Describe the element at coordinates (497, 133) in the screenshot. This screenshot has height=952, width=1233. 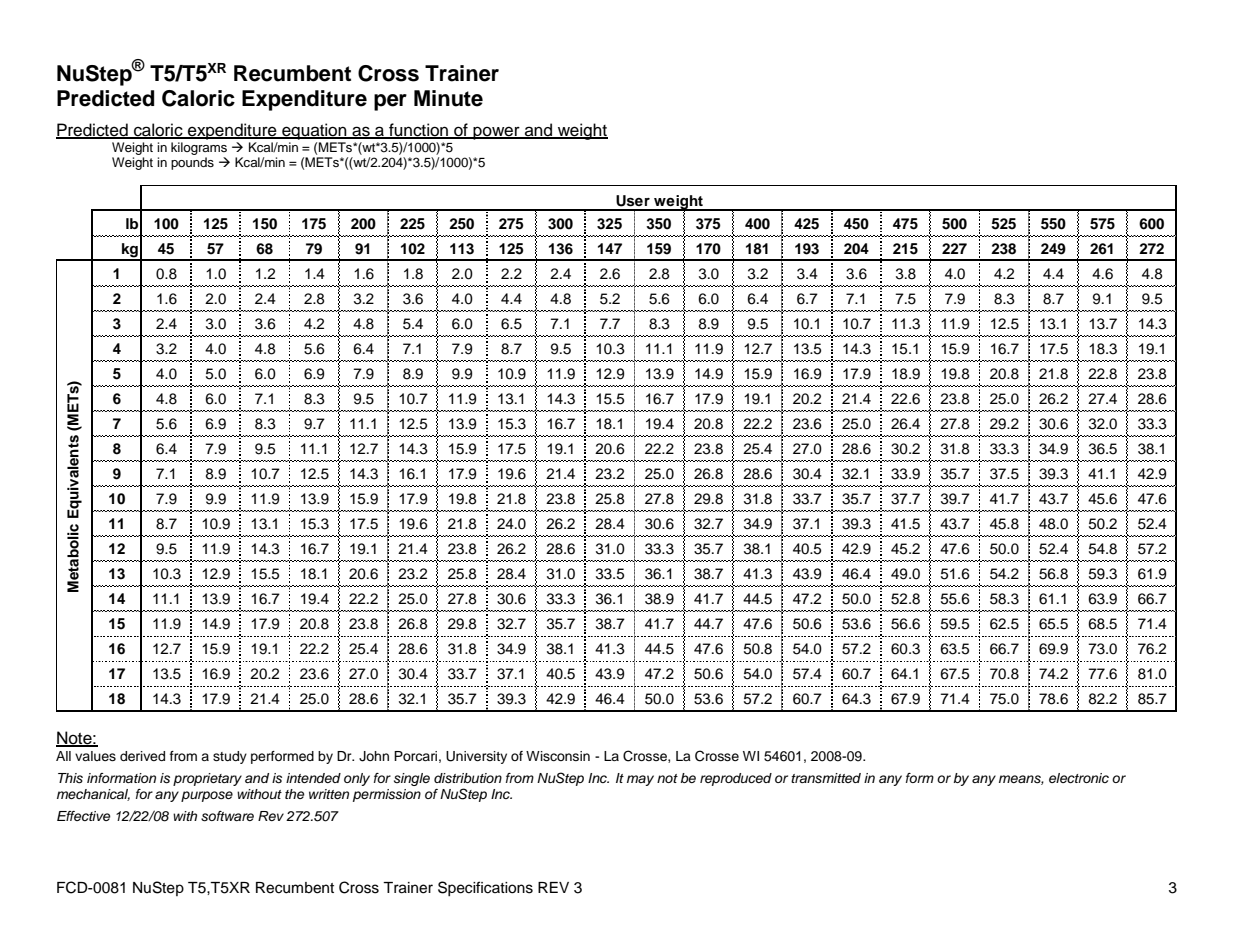
I see `power` at that location.
